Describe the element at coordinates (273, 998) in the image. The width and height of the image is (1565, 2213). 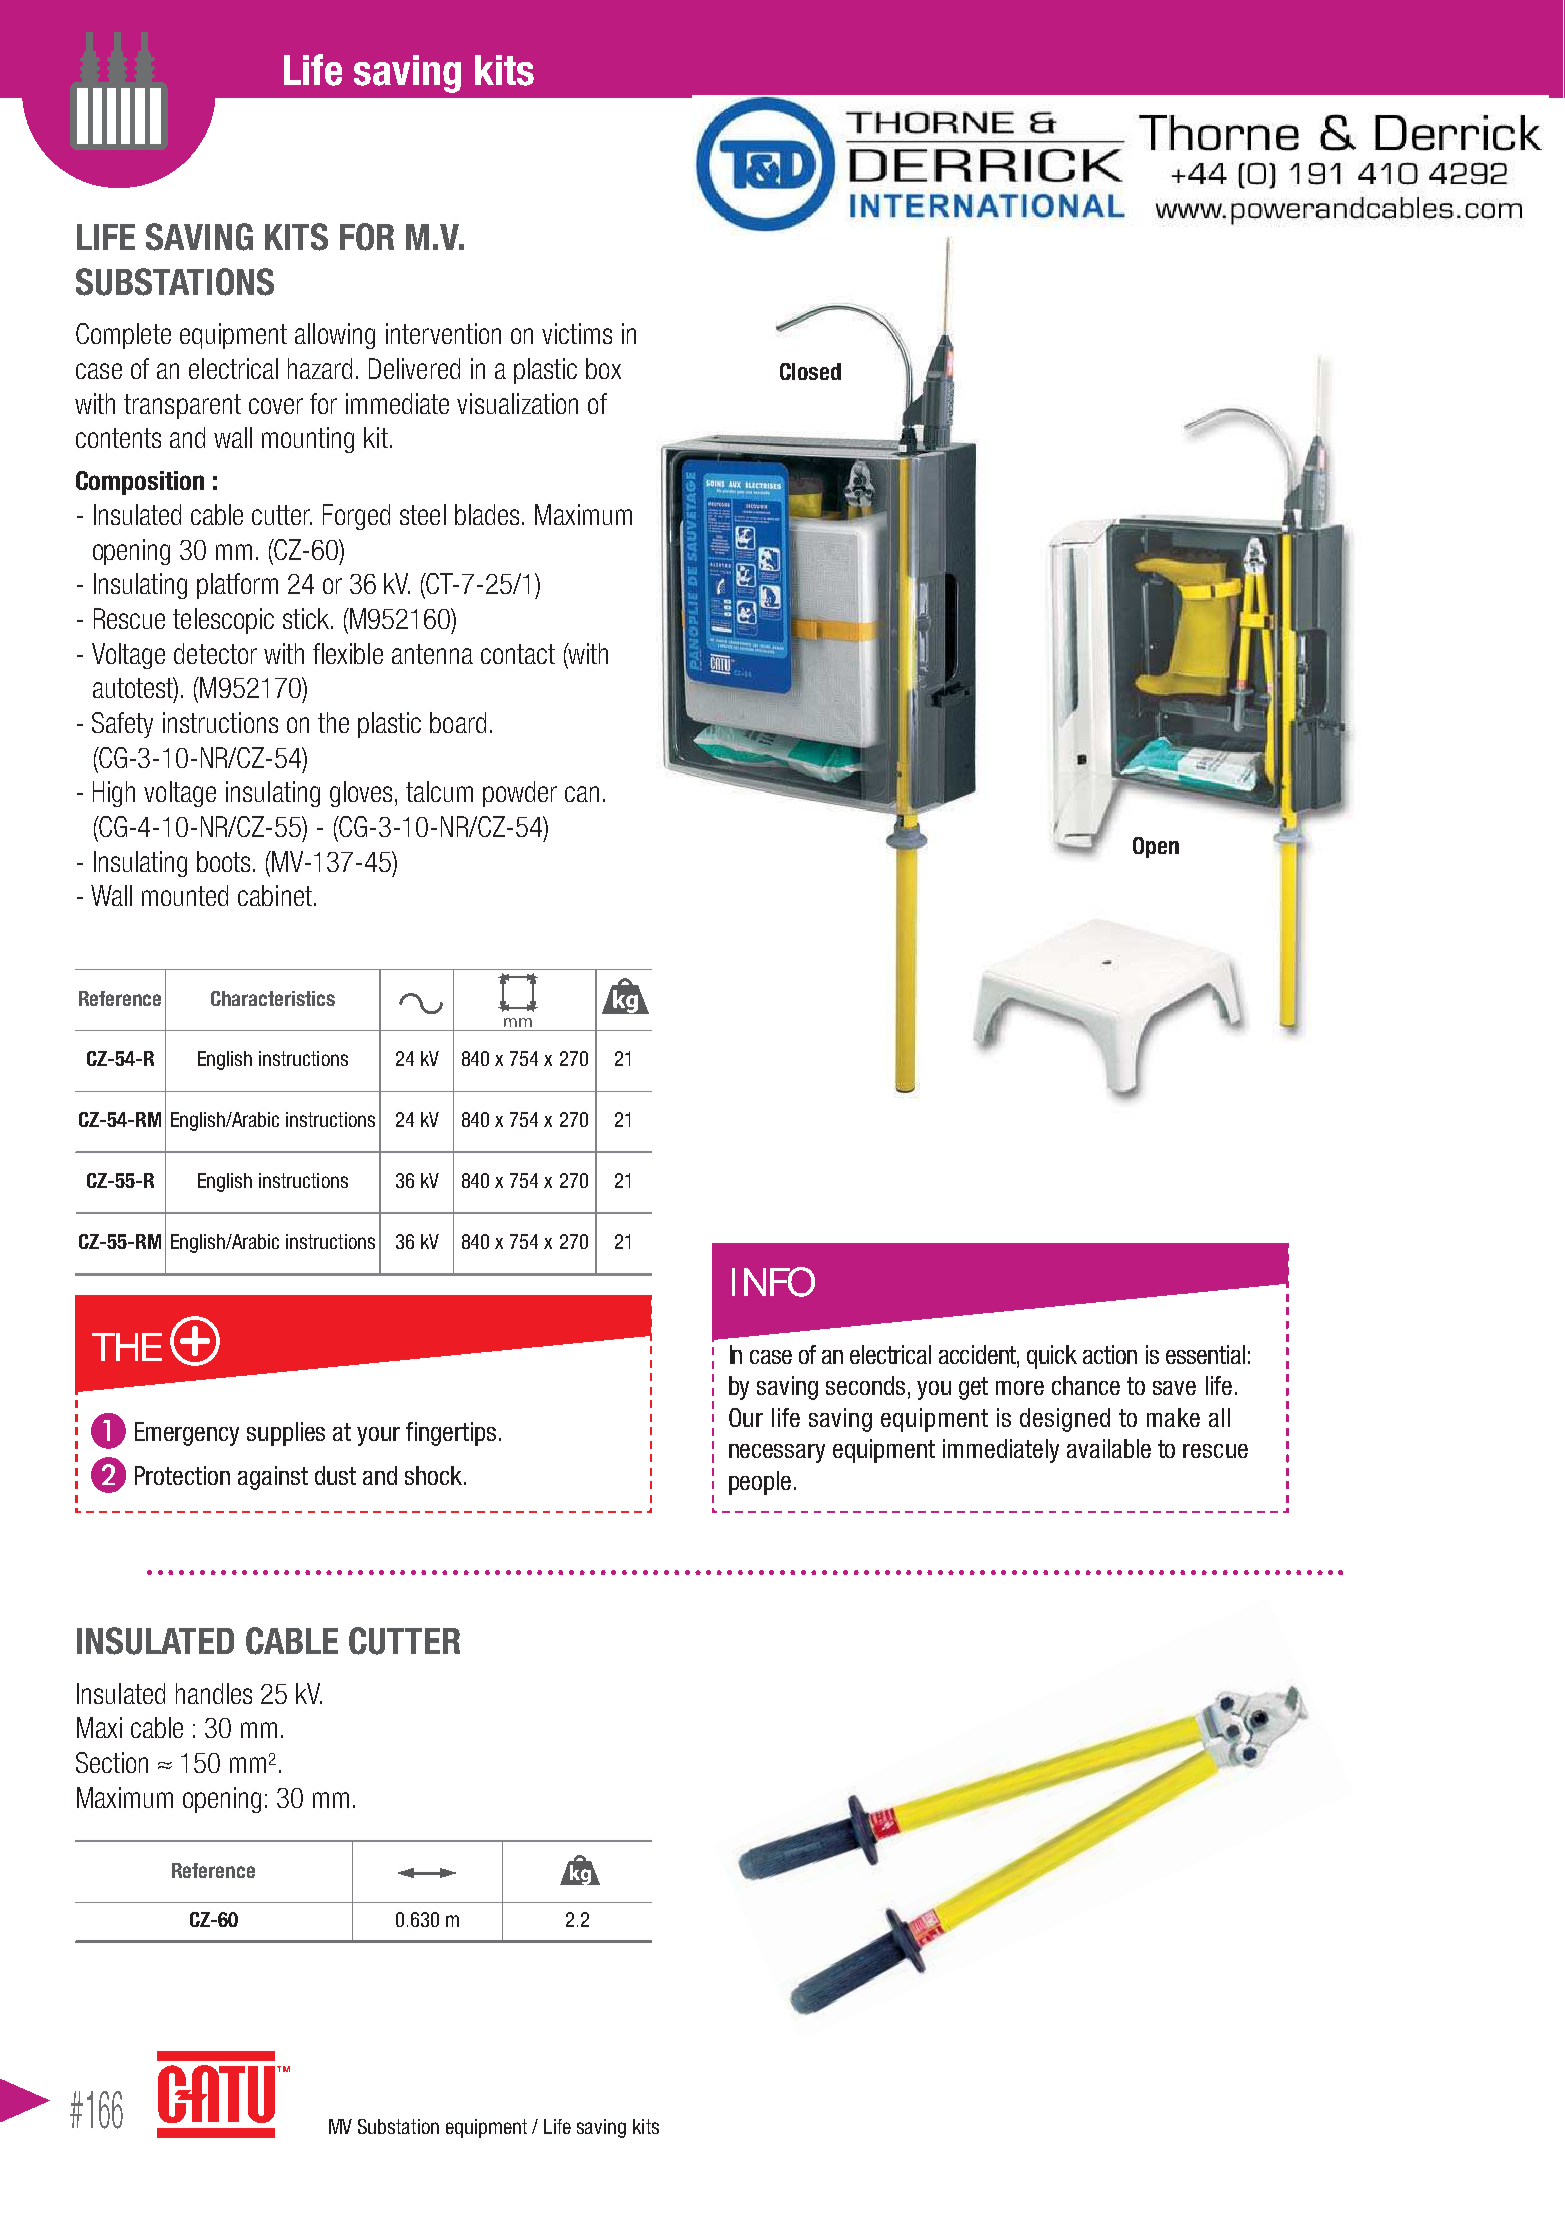
I see `Characteristics` at that location.
